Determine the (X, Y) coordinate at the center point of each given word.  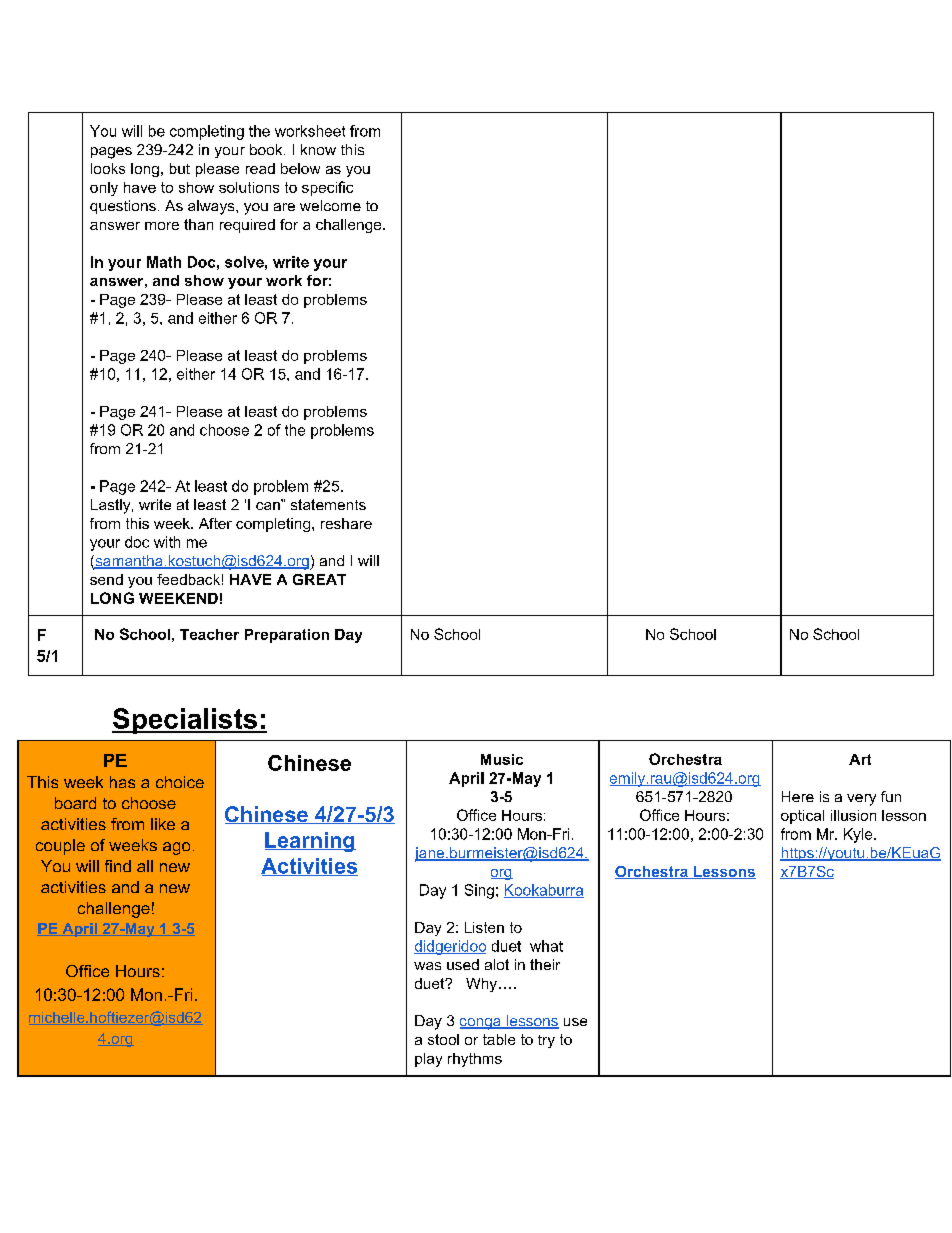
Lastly (112, 506)
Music (502, 759)
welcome (330, 205)
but (180, 168)
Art (860, 759)
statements (328, 504)
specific (327, 188)
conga (481, 1024)
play (428, 1060)
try (546, 1041)
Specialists (185, 721)
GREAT (319, 579)
